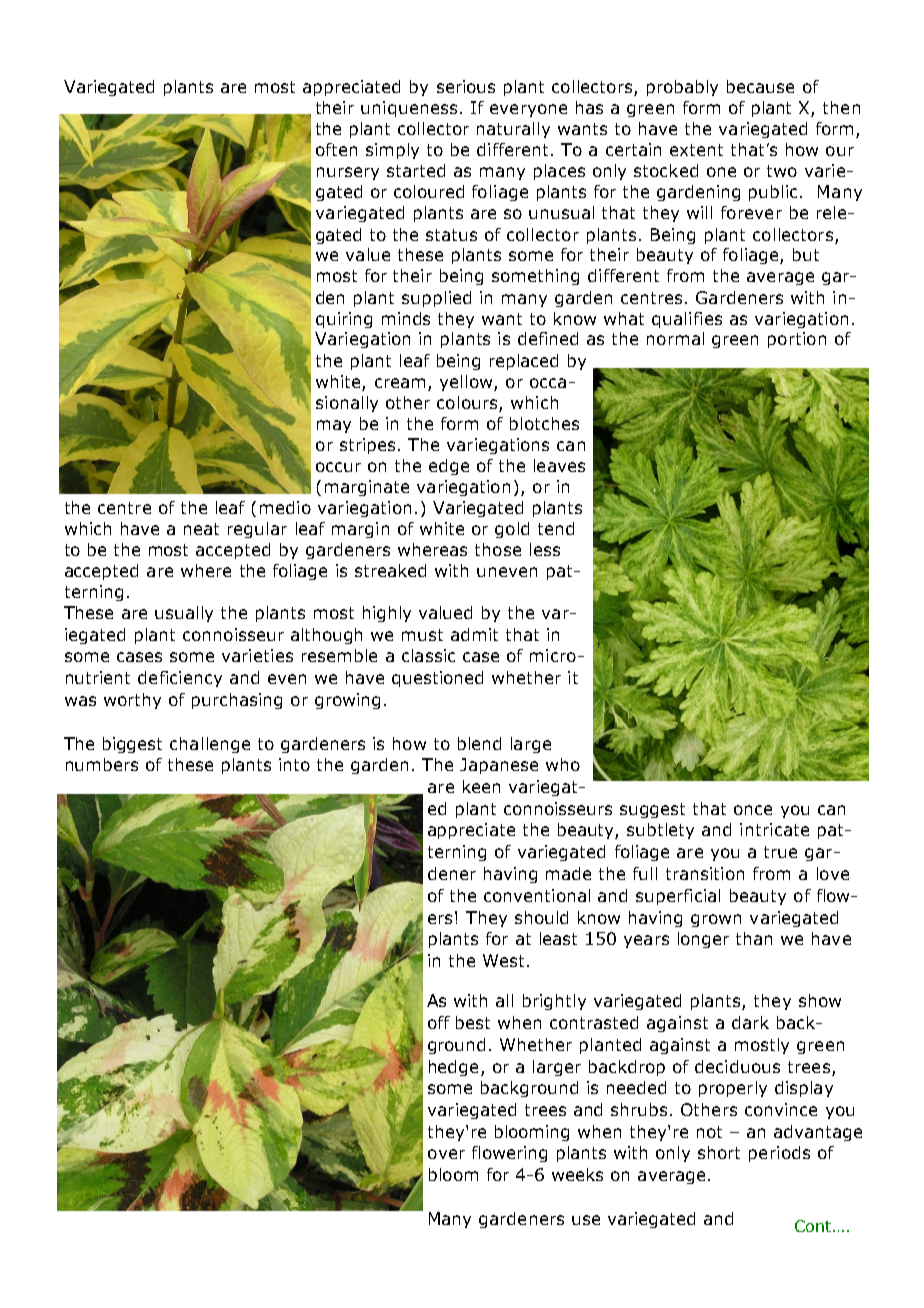  I want to click on over, so click(446, 1154).
